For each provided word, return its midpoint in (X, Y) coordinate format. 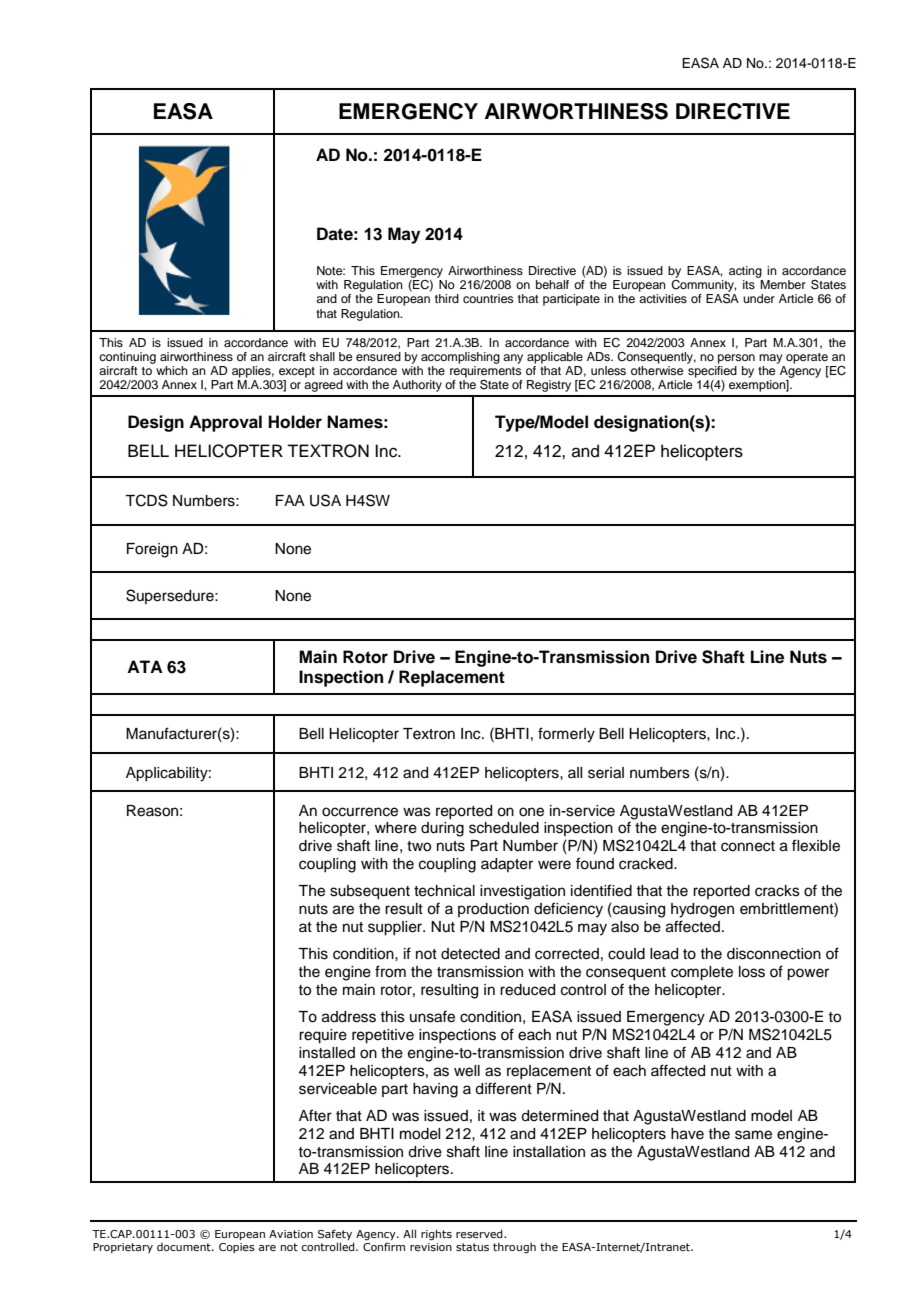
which (172, 370)
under (759, 298)
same (753, 1135)
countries (488, 298)
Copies (237, 1248)
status (472, 1247)
